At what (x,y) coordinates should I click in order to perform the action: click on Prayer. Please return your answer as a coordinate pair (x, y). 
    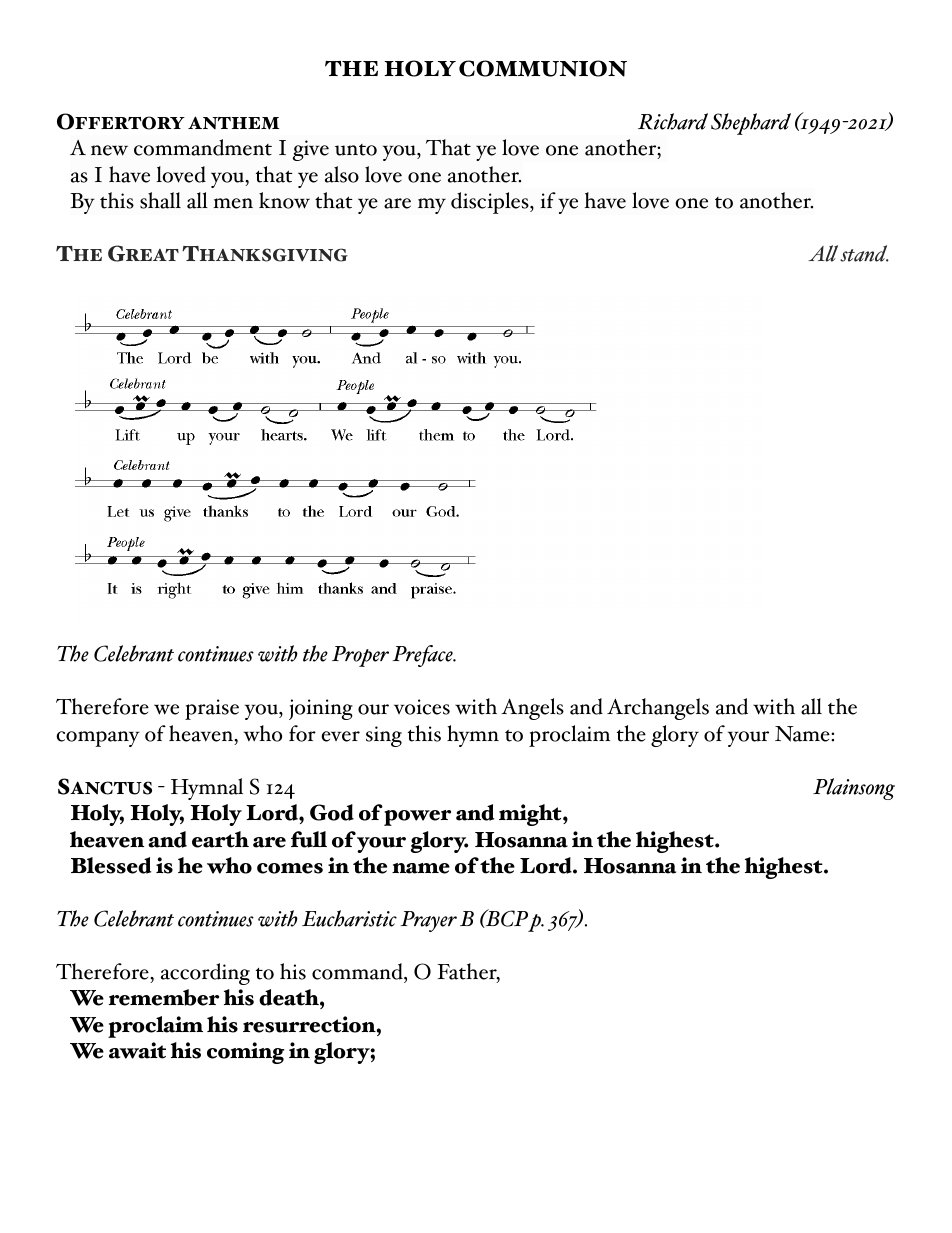
    Looking at the image, I should click on (428, 921).
